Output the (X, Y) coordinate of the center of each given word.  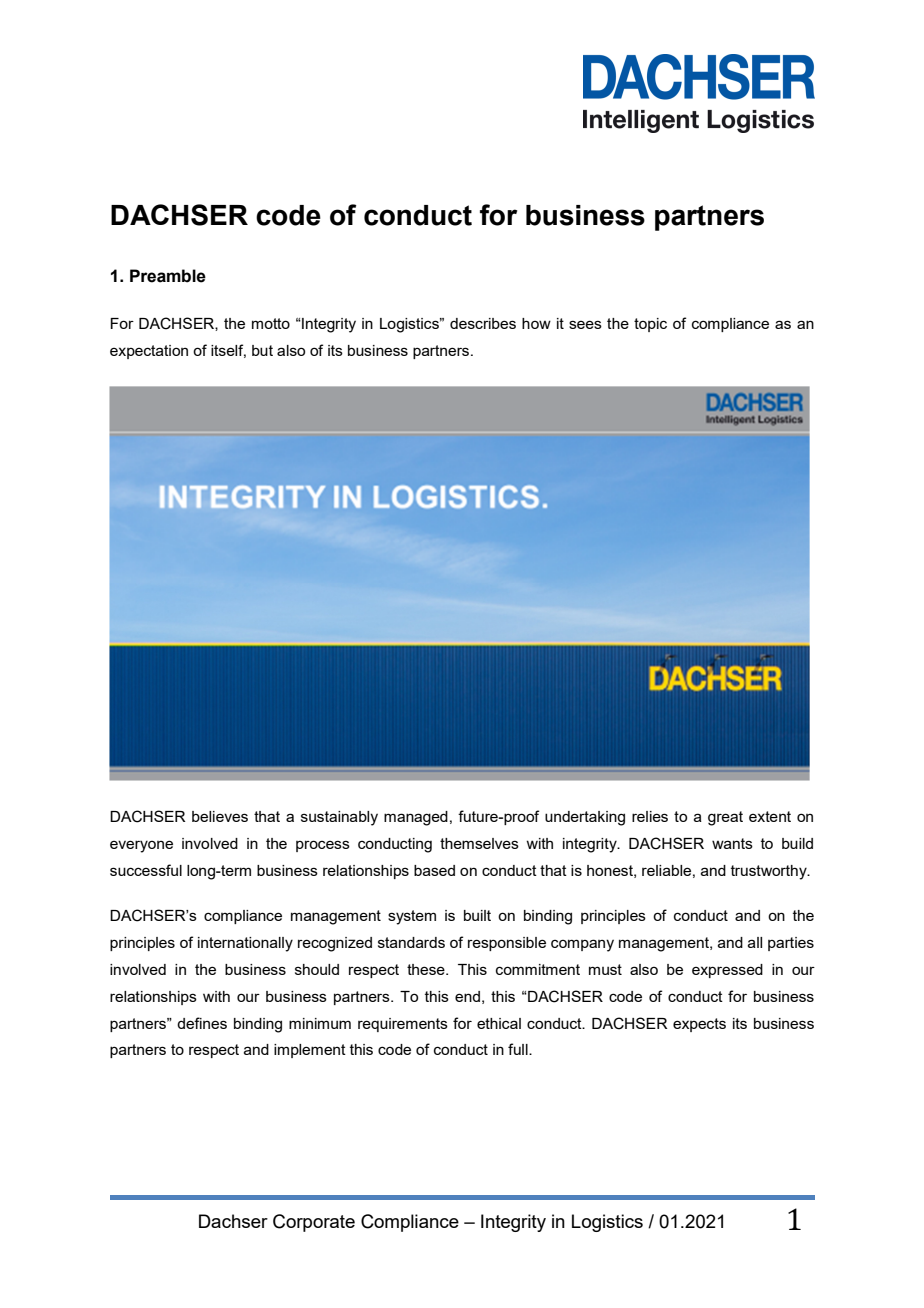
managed (416, 818)
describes (483, 323)
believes (220, 816)
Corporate (314, 1223)
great (725, 818)
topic (650, 325)
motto (271, 323)
